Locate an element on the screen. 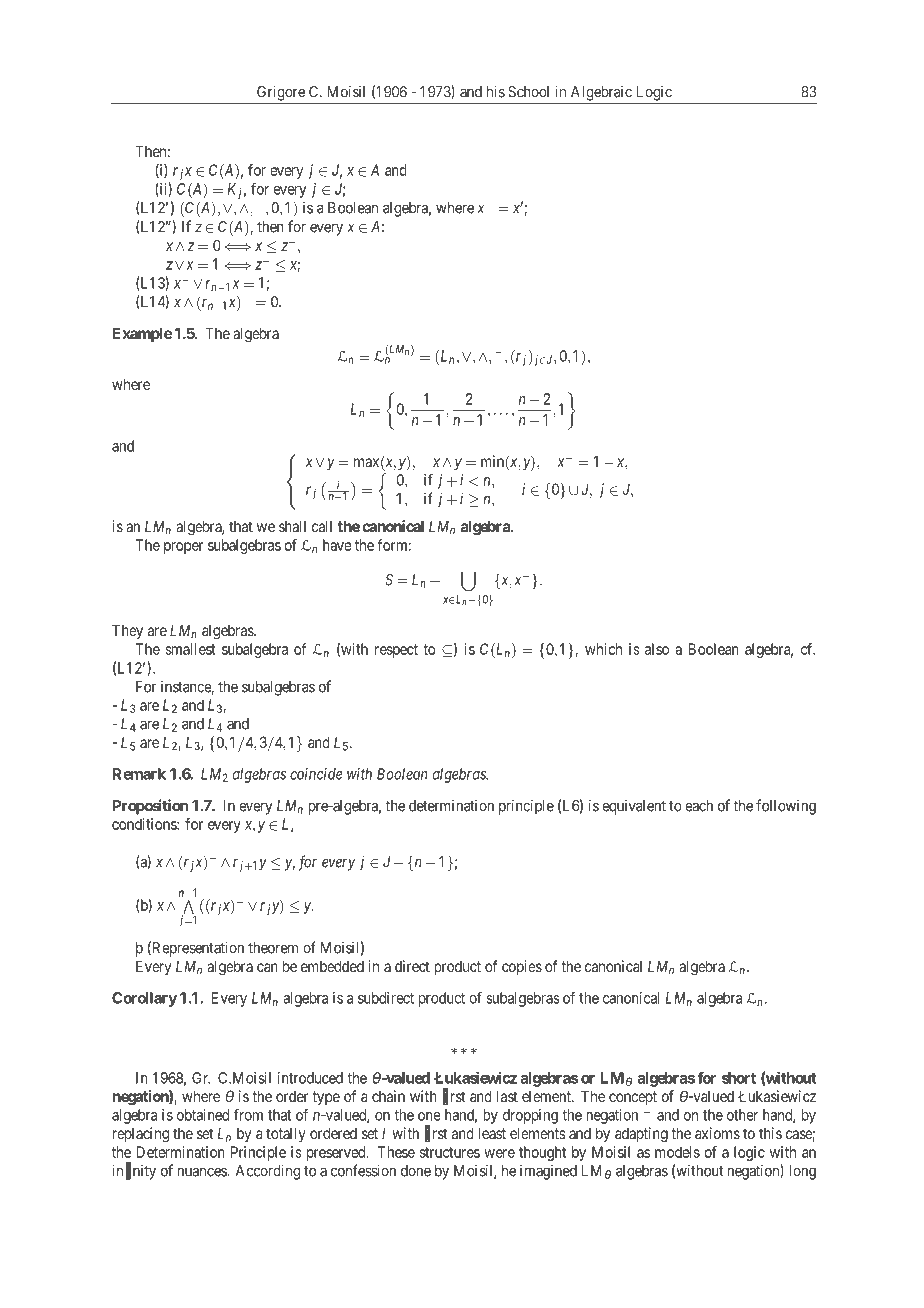 The width and height of the screenshot is (924, 1308). also is located at coordinates (657, 649).
